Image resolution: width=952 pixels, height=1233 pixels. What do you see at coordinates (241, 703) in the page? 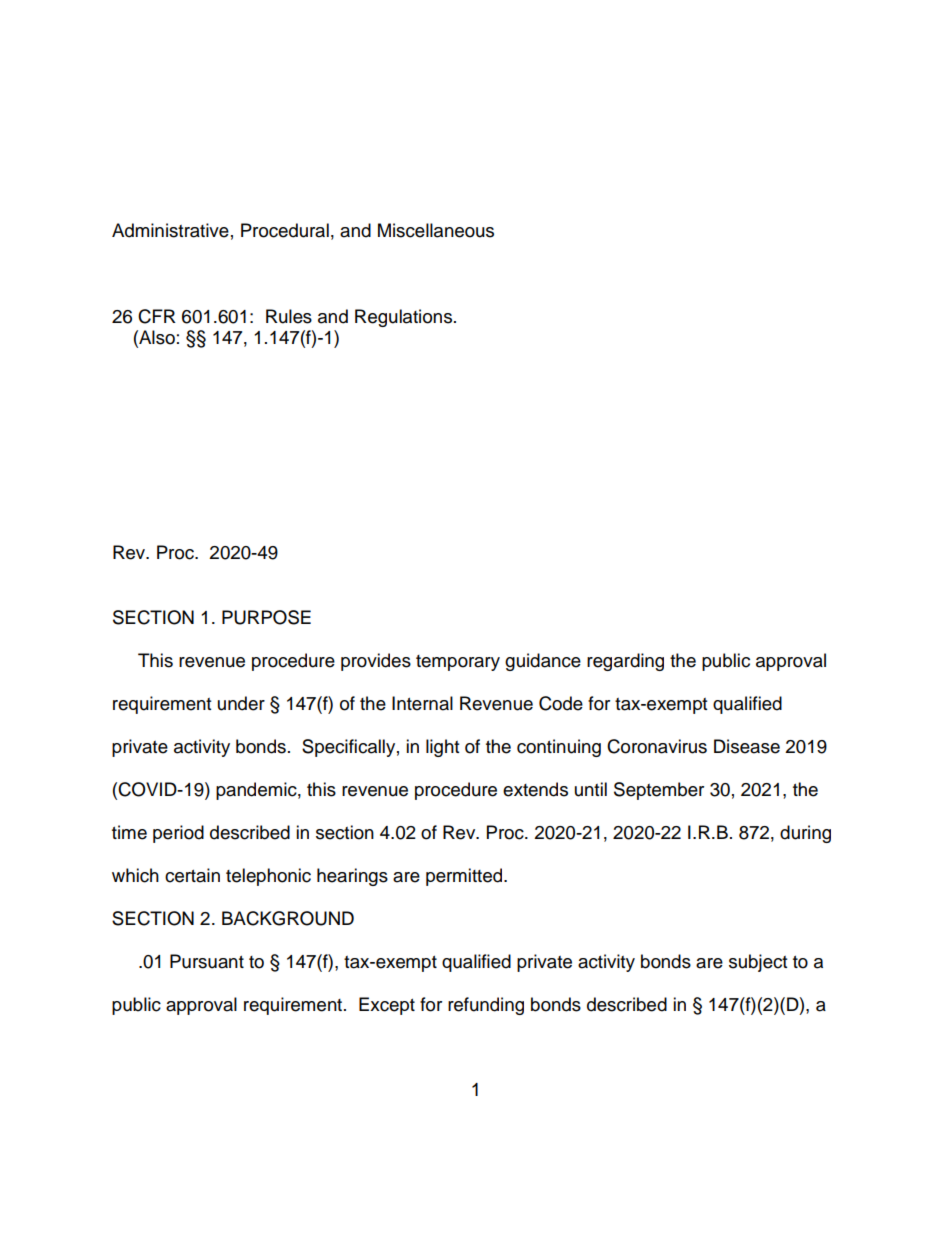
I see `under` at bounding box center [241, 703].
